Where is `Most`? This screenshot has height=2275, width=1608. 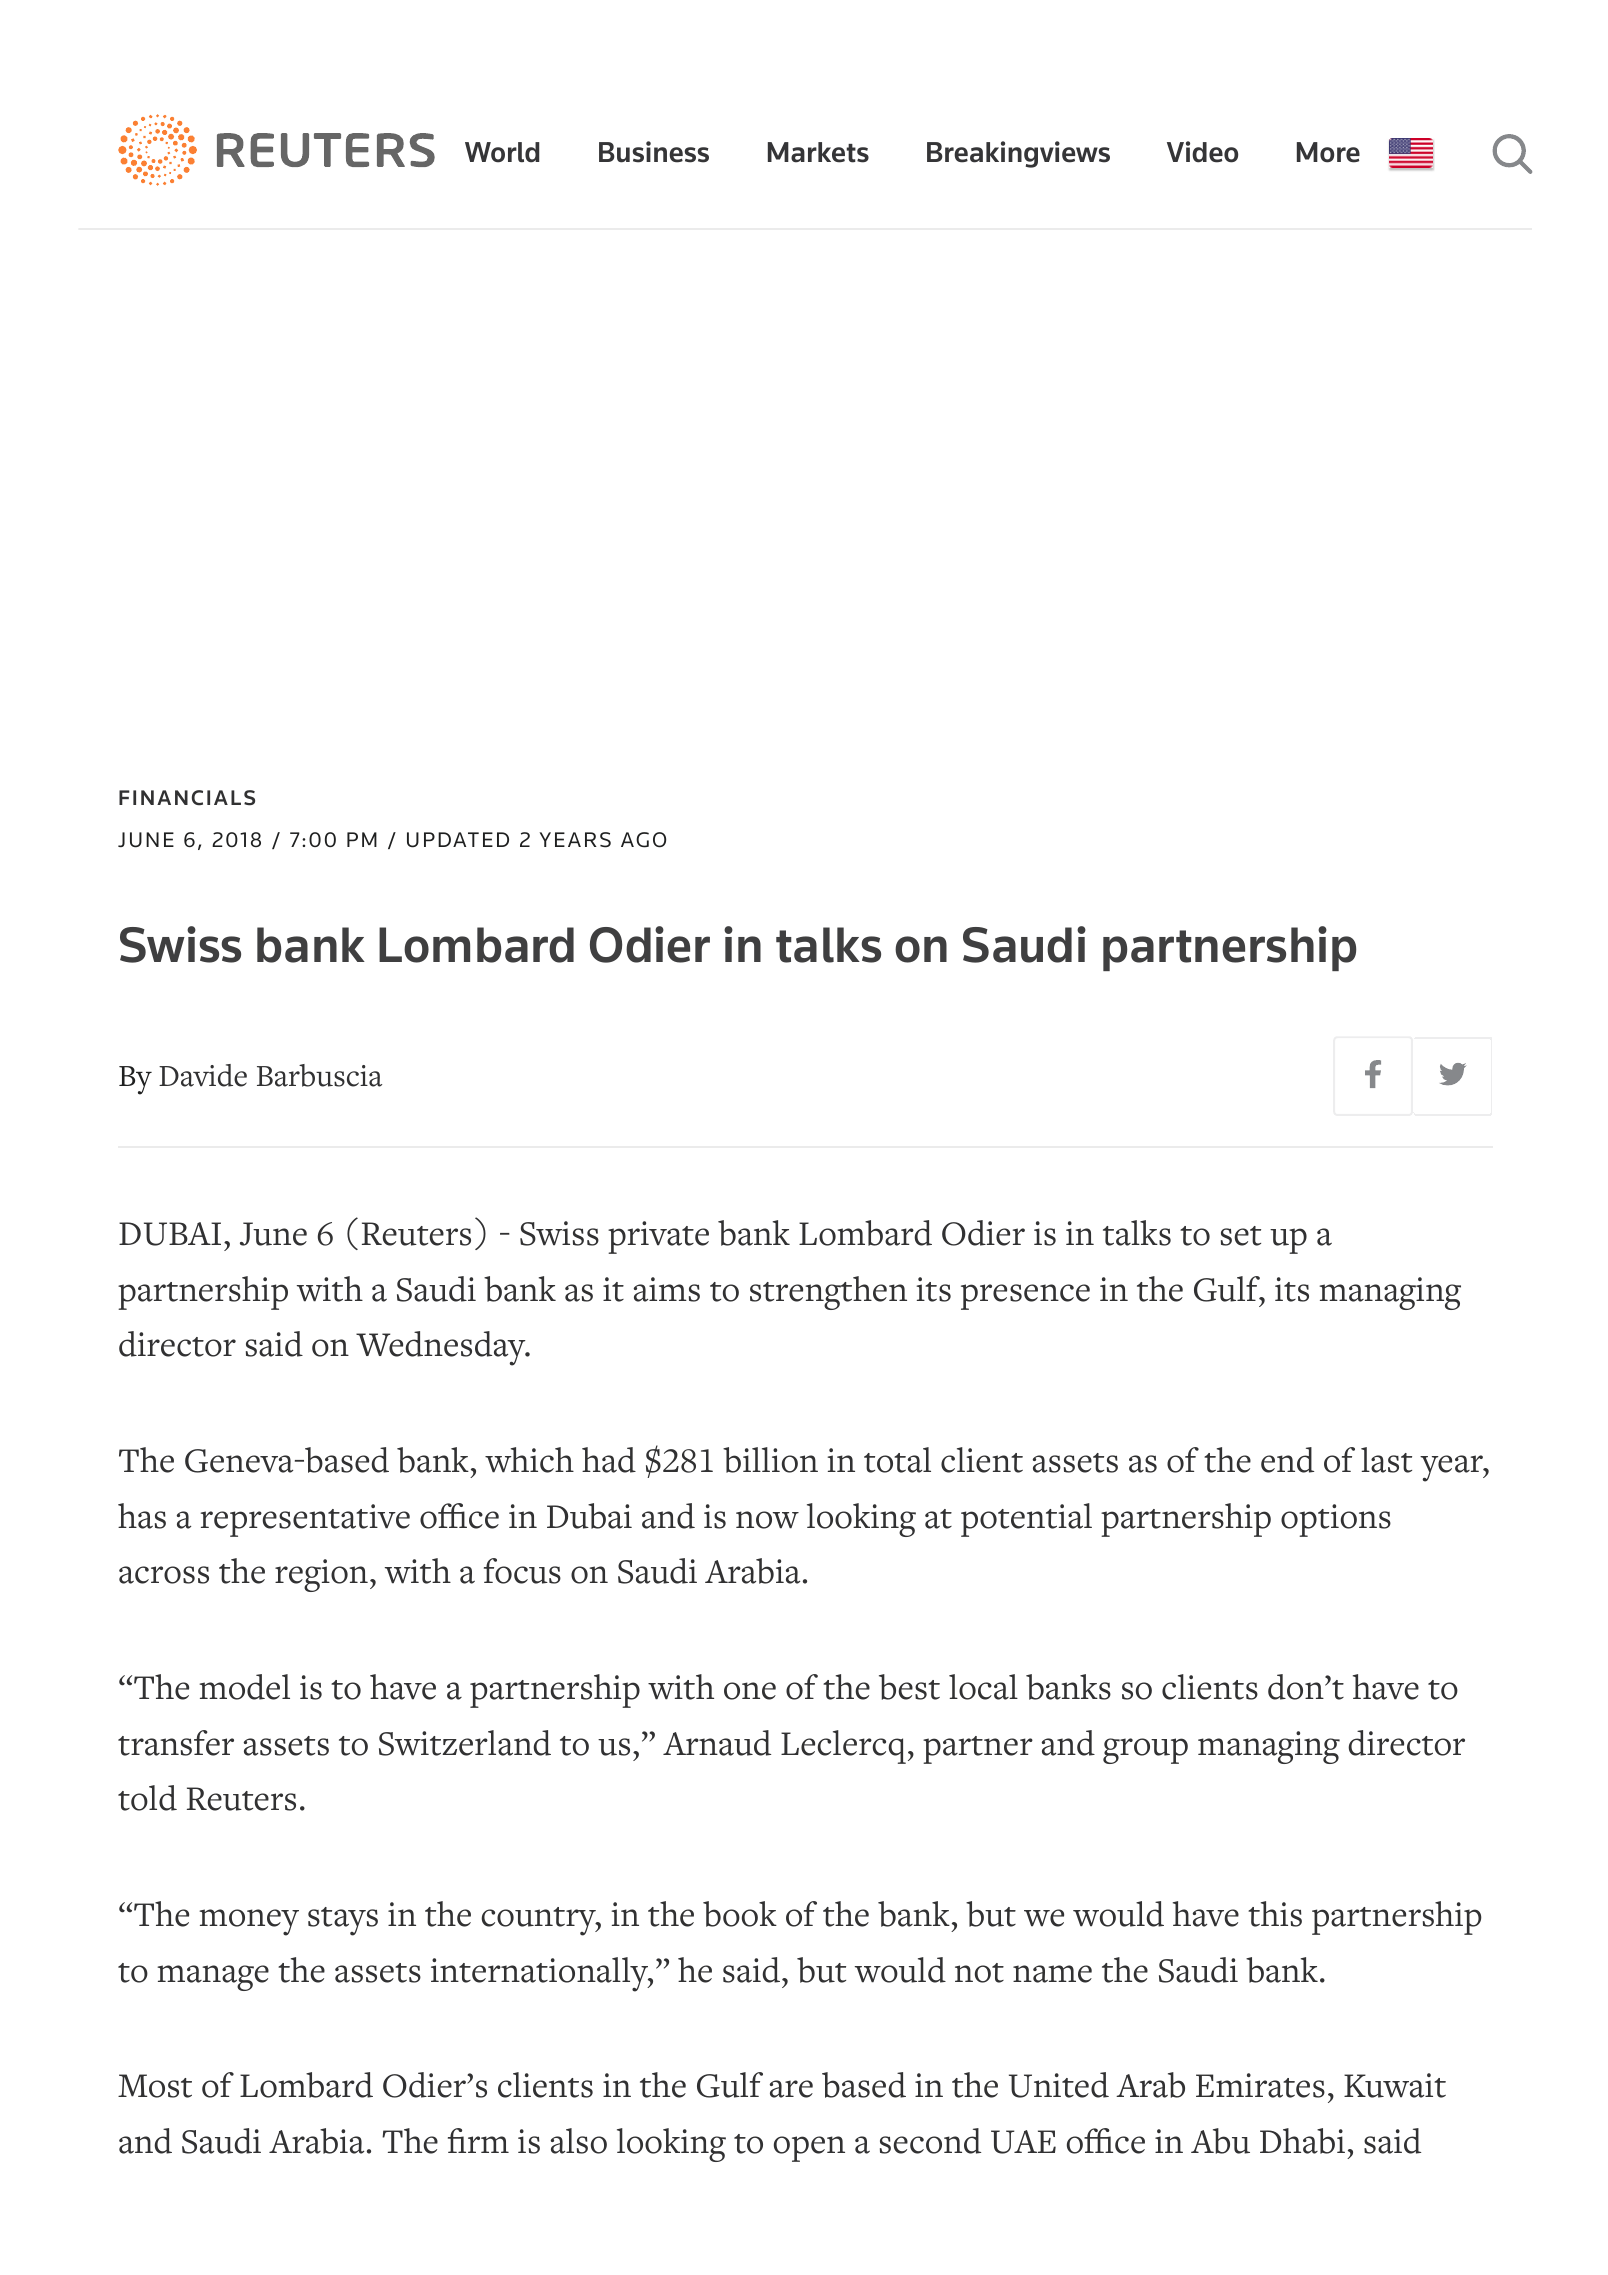 Most is located at coordinates (155, 2086).
